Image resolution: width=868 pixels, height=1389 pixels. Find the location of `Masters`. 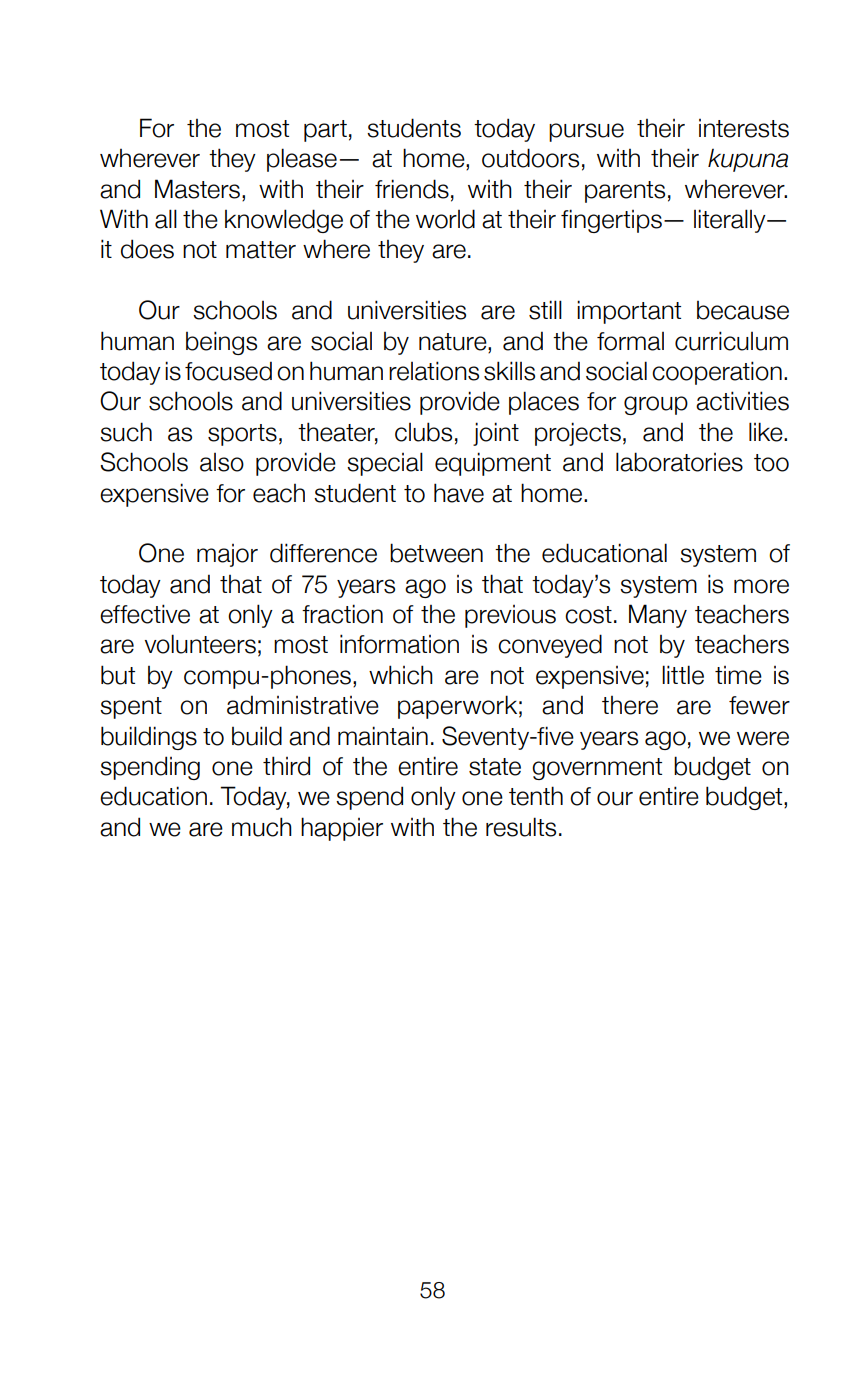

Masters is located at coordinates (197, 189).
